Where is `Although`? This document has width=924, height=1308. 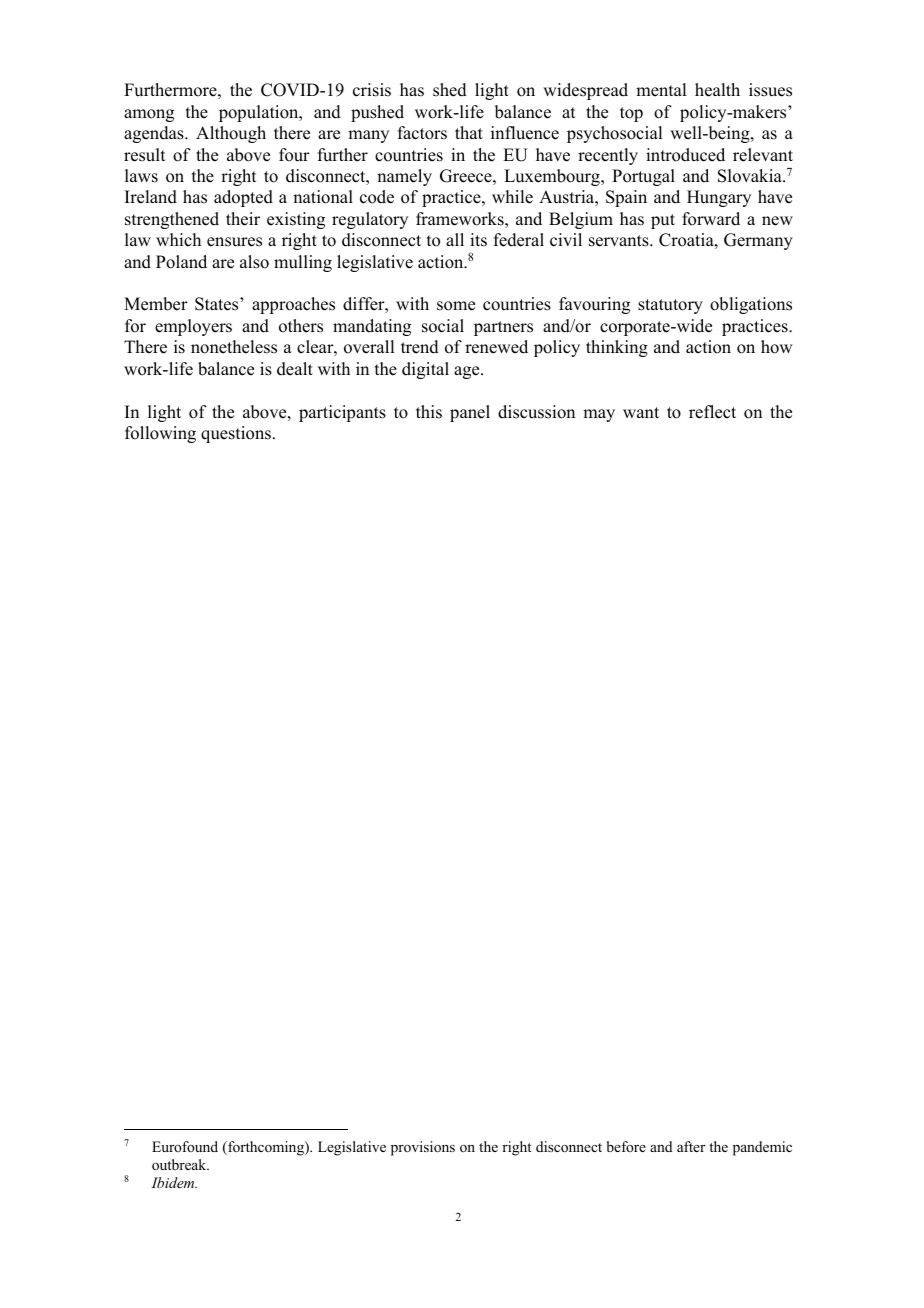 Although is located at coordinates (231, 134).
